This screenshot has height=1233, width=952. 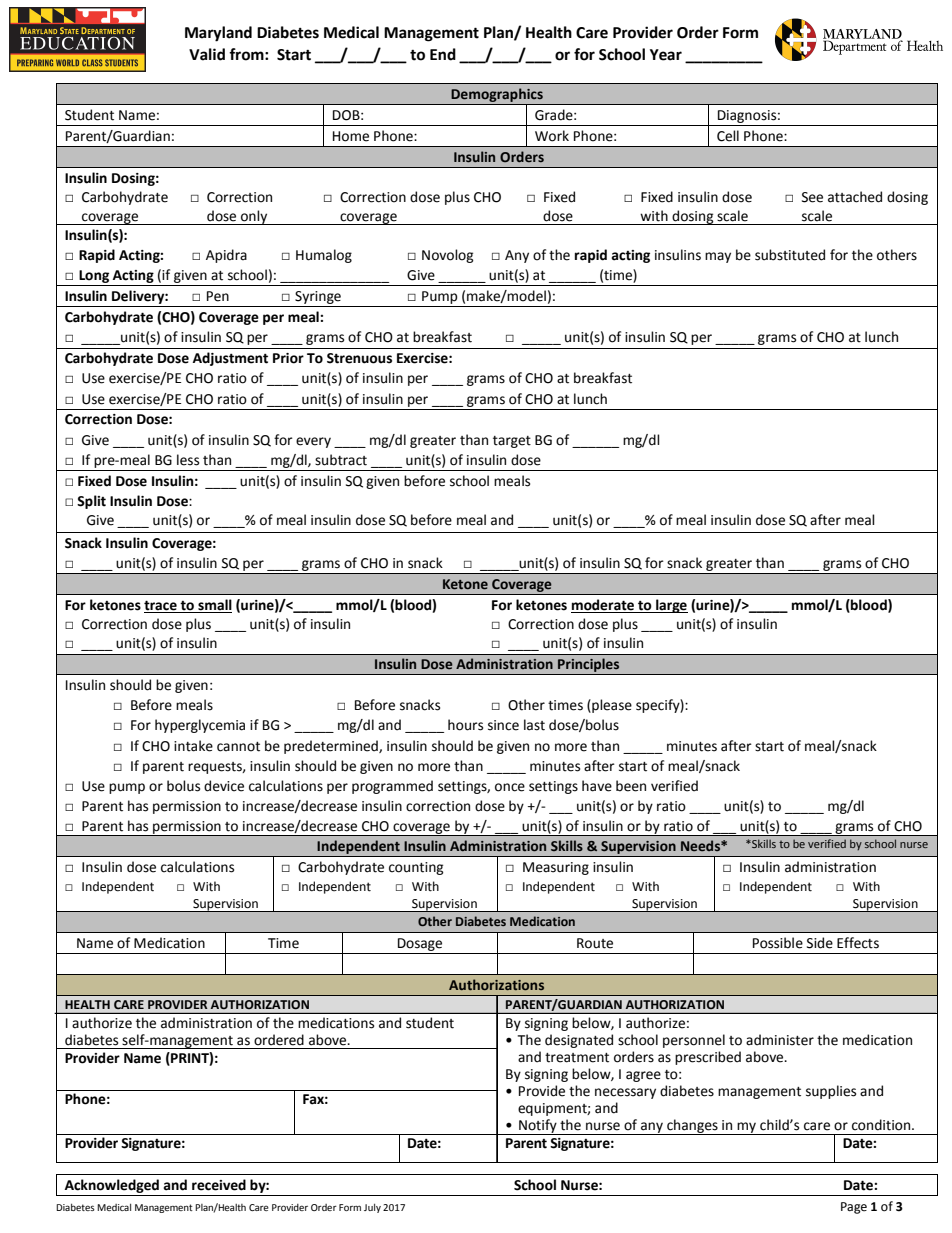 I want to click on trace, so click(x=161, y=606).
